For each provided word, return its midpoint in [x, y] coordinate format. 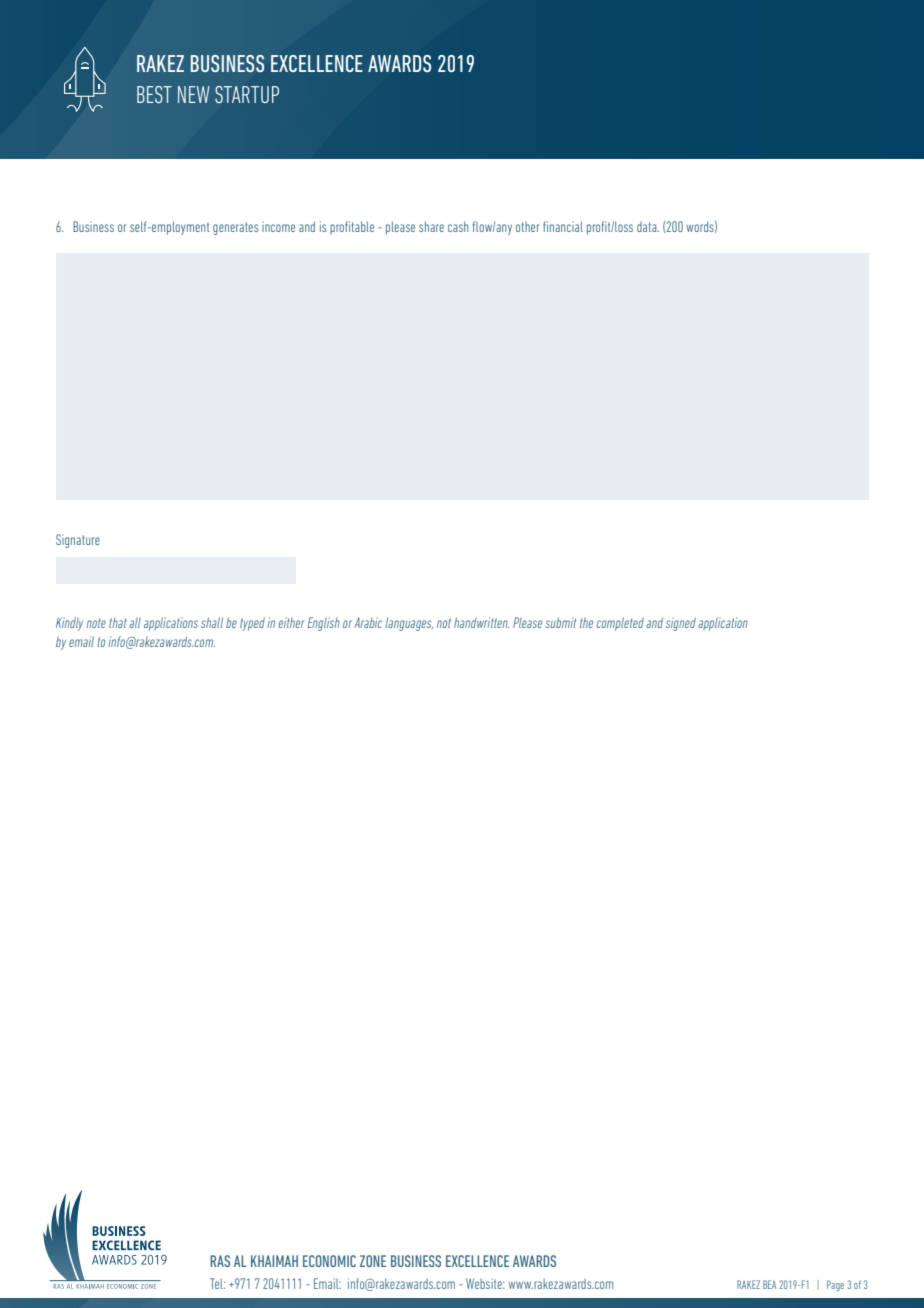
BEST [154, 94]
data [648, 227]
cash [458, 226]
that [118, 622]
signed [681, 624]
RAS [220, 1261]
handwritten [481, 622]
